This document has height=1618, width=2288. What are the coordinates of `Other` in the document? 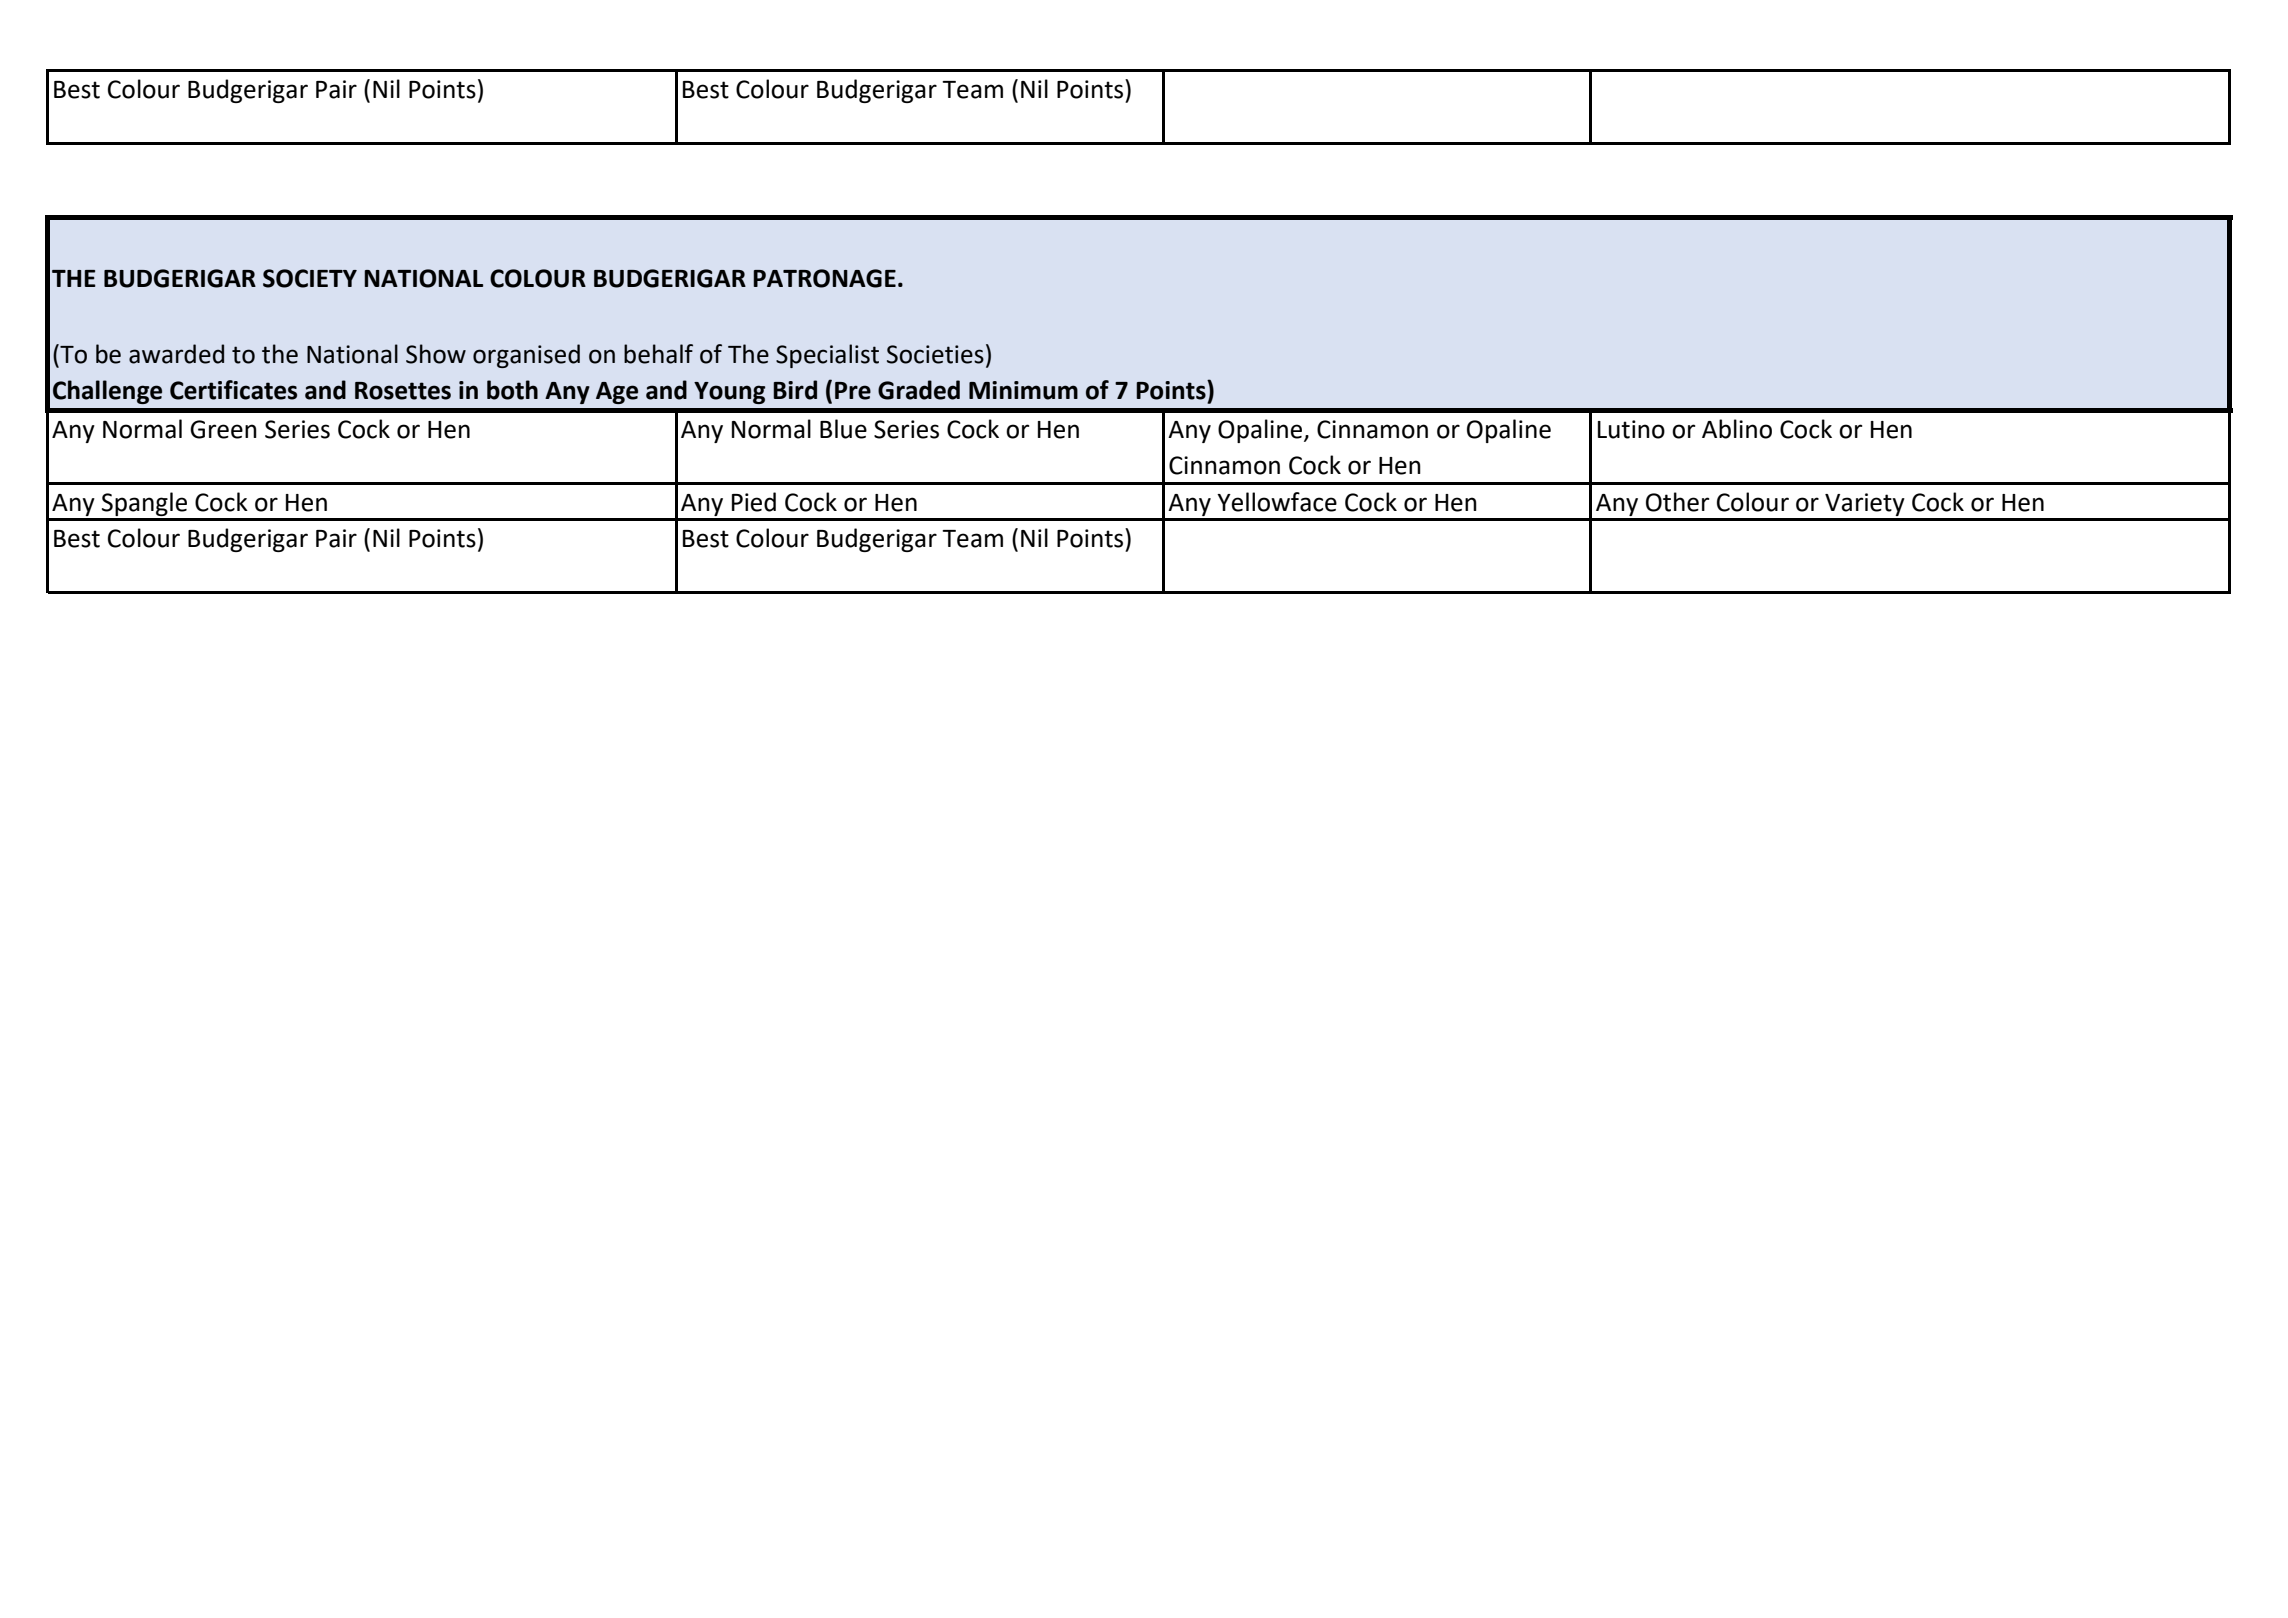 It's located at (1677, 502).
